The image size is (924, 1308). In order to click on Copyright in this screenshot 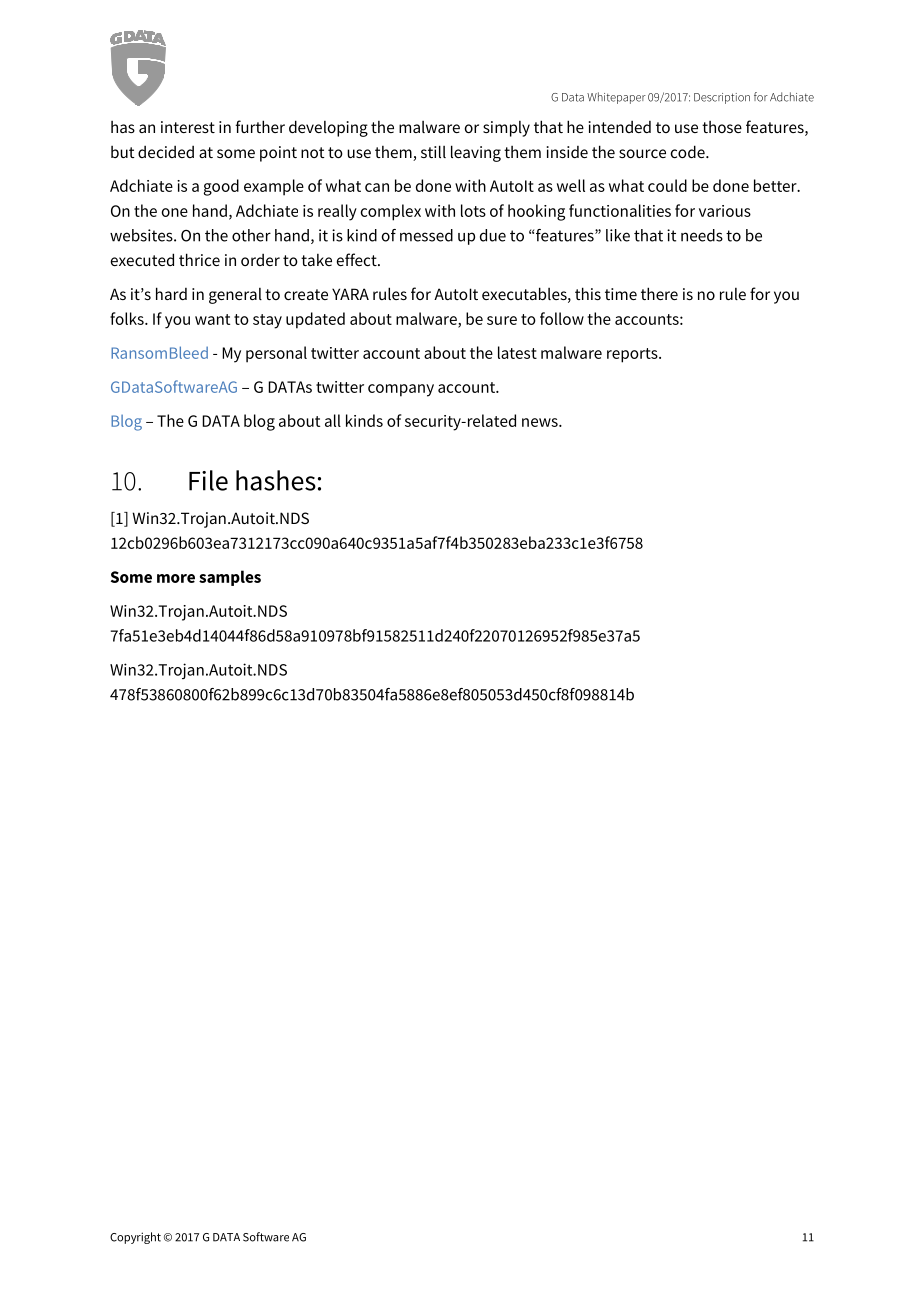, I will do `click(135, 1238)`.
